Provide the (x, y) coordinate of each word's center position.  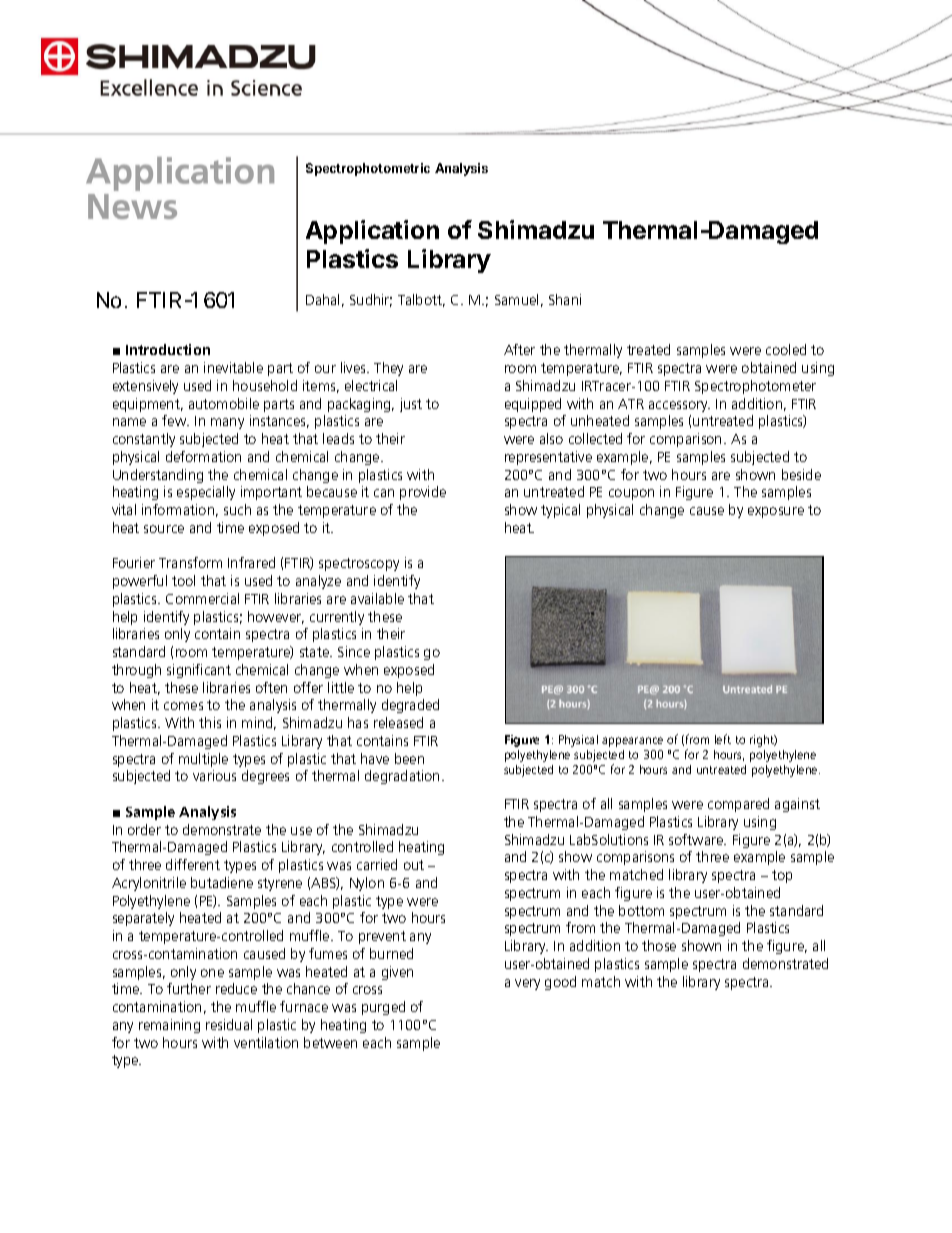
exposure (776, 512)
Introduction (168, 349)
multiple (203, 760)
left (723, 739)
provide (423, 493)
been (409, 758)
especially (206, 493)
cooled (786, 349)
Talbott (421, 300)
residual (229, 1024)
